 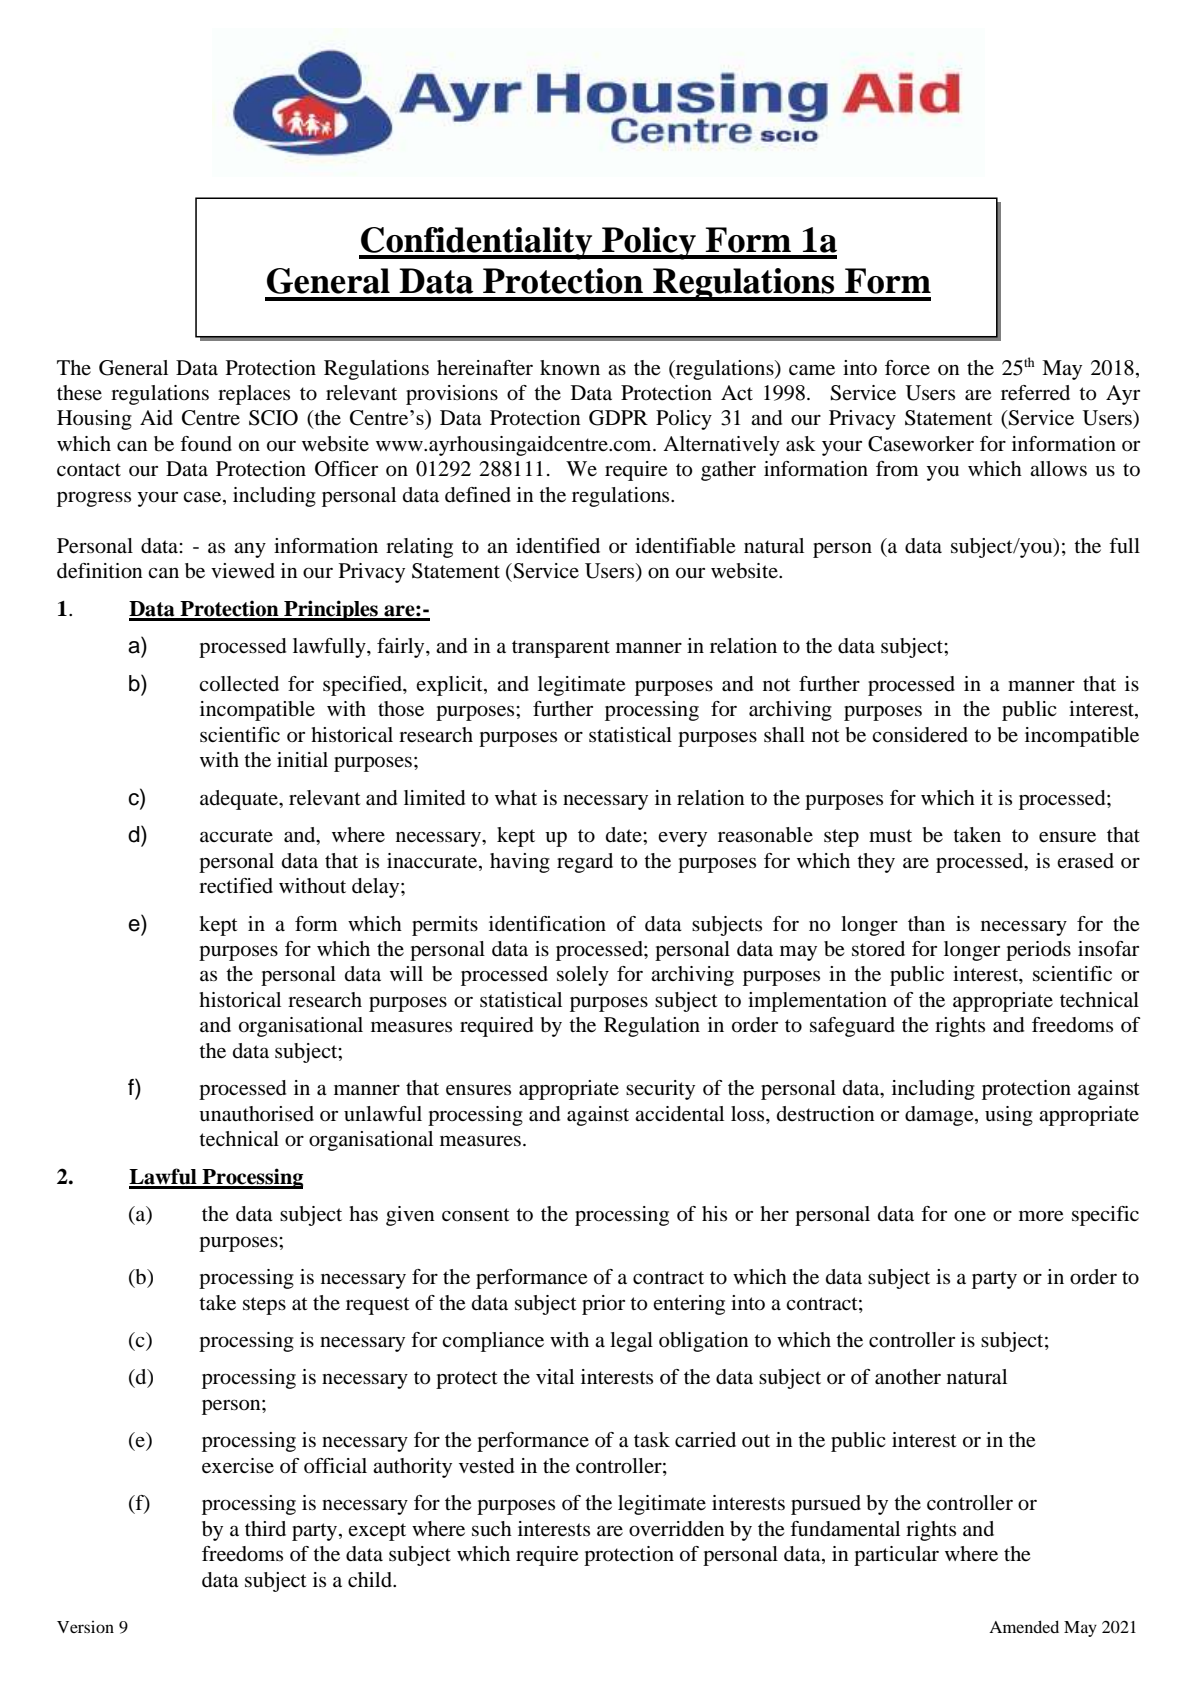 I want to click on Amended, so click(x=1024, y=1626).
